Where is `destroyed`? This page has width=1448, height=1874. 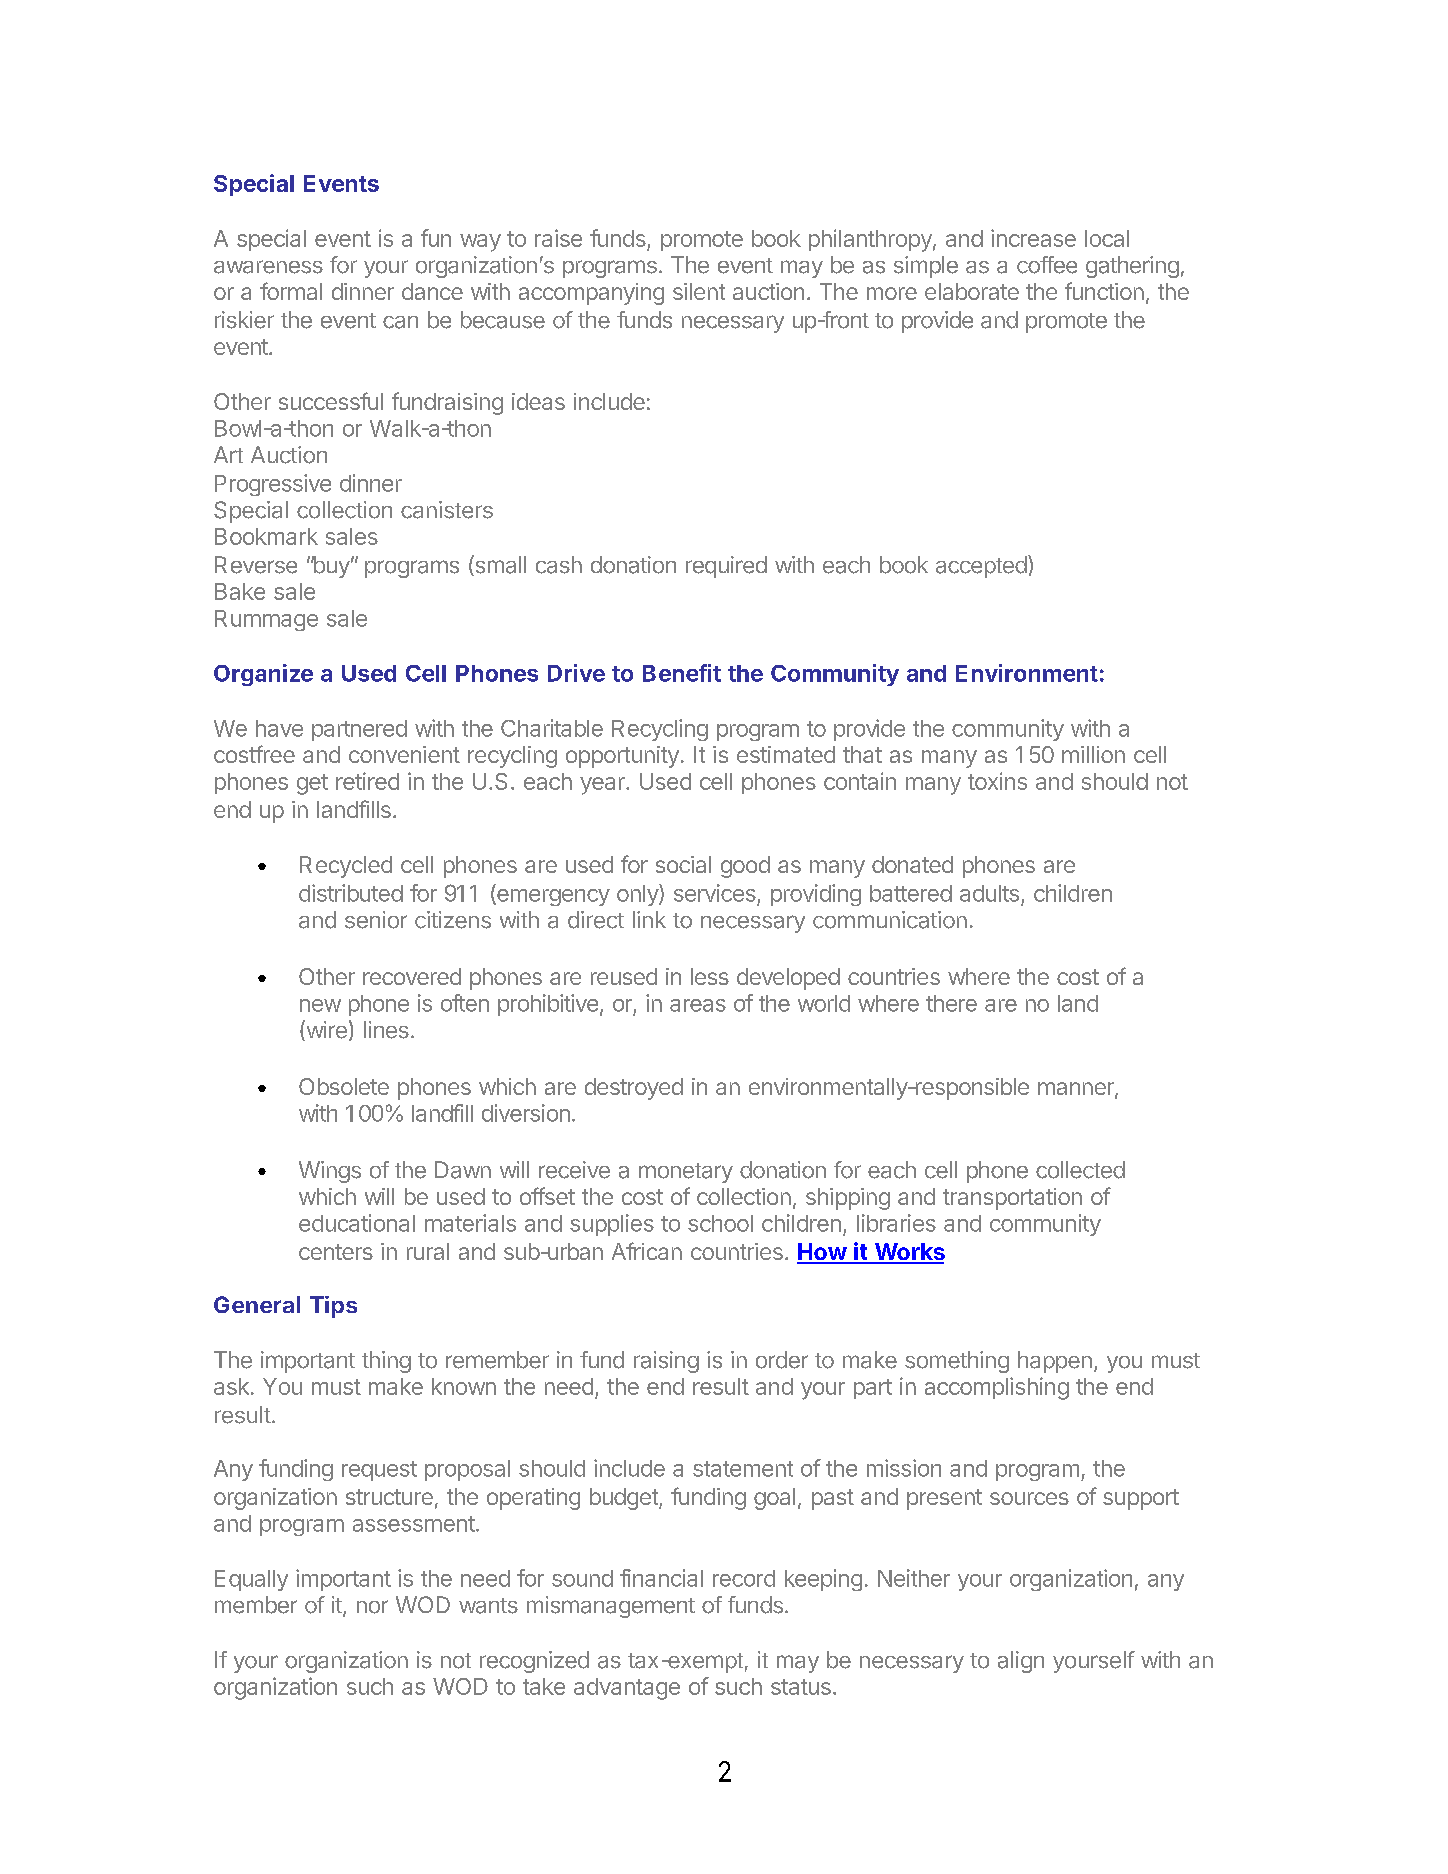 destroyed is located at coordinates (634, 1089).
